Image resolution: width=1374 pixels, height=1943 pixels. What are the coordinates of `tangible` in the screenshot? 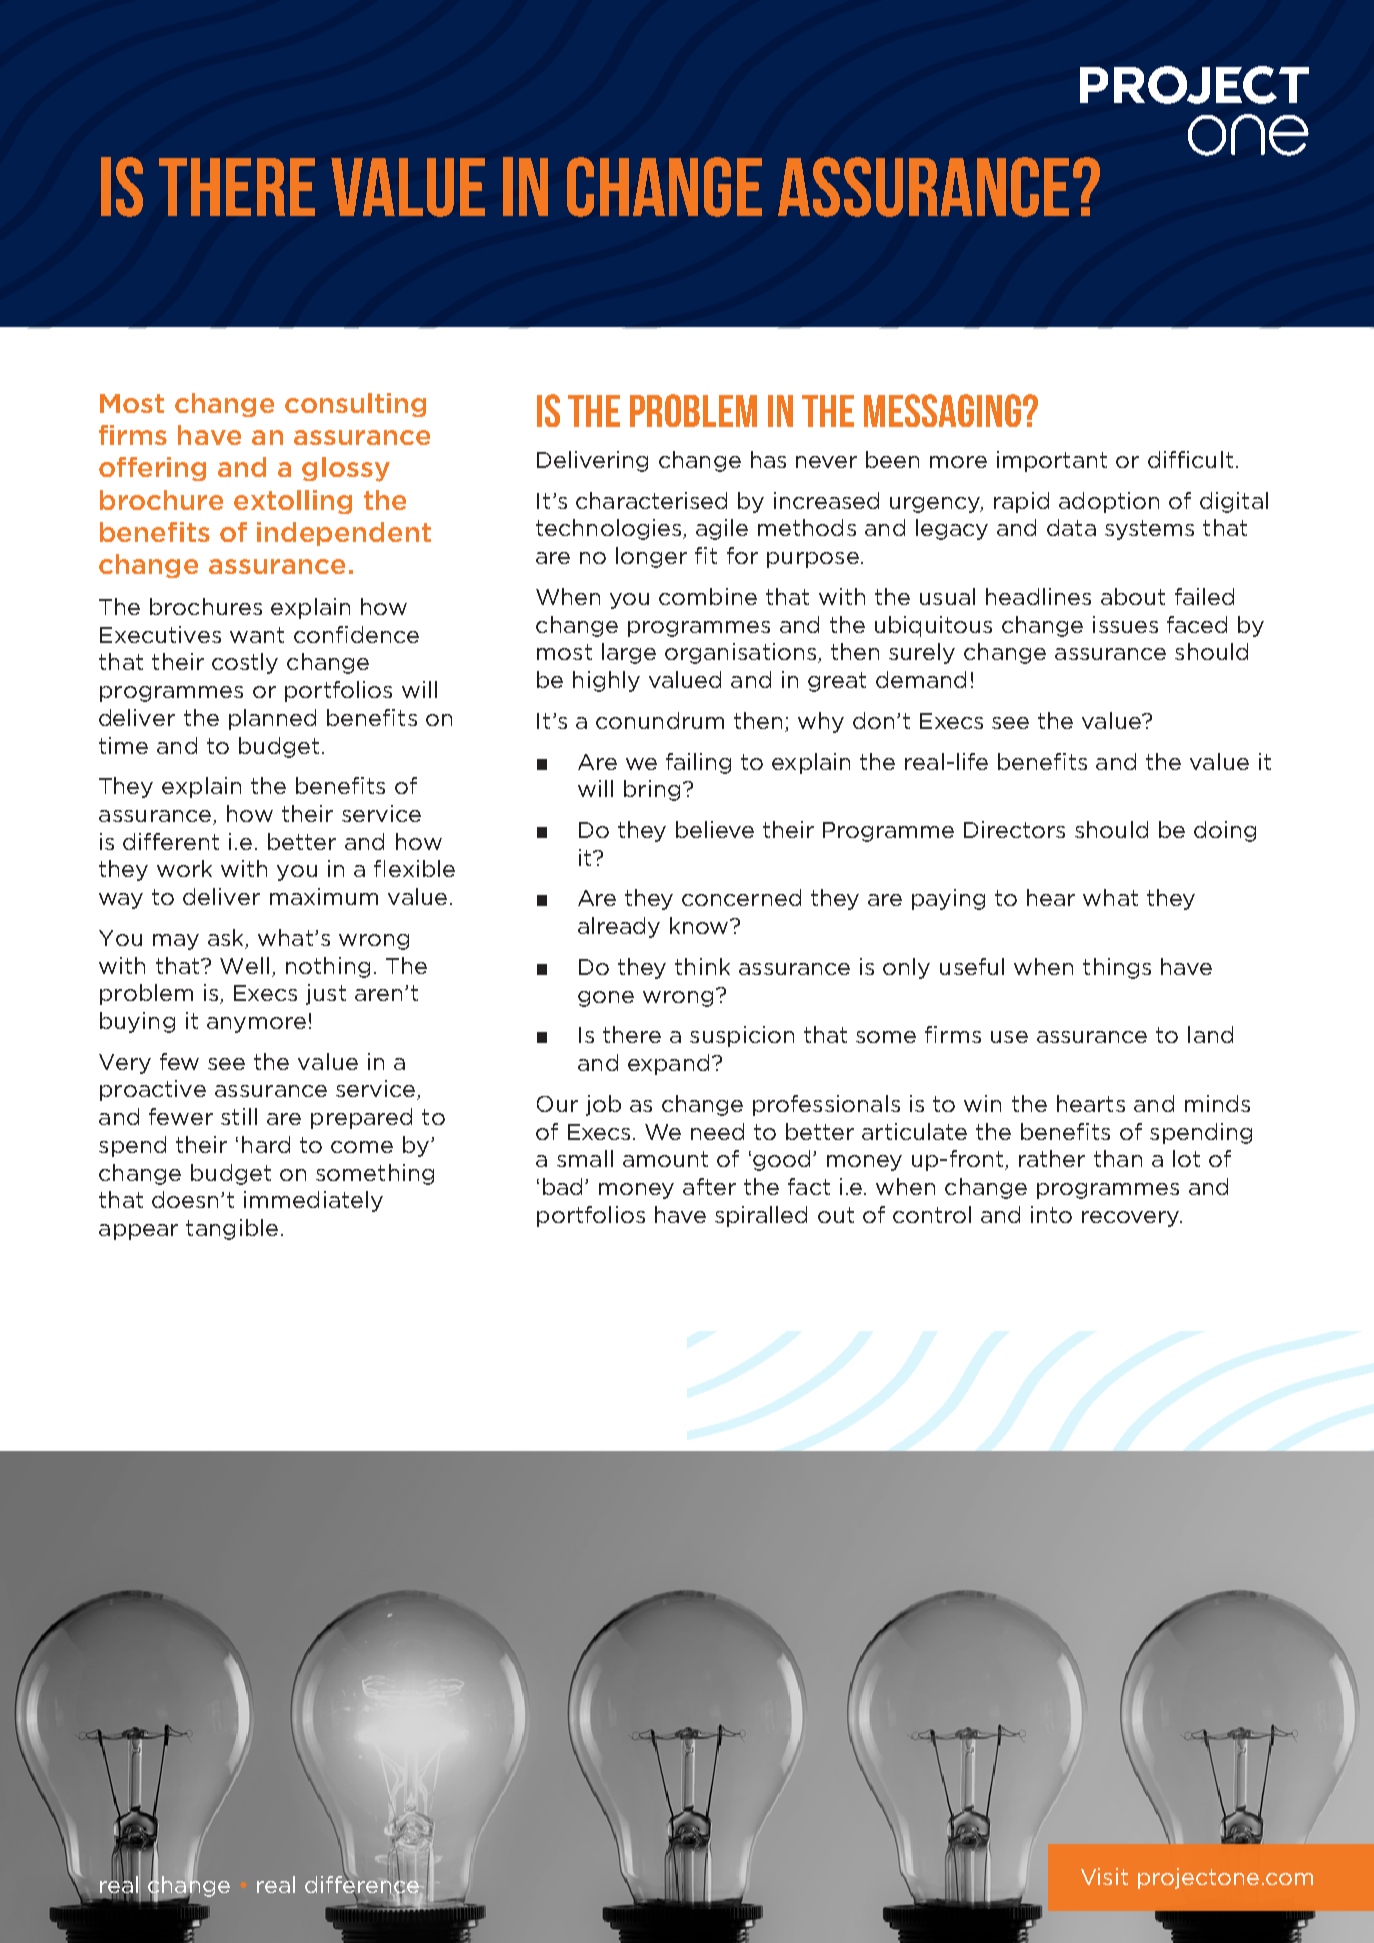 It's located at (232, 1229).
